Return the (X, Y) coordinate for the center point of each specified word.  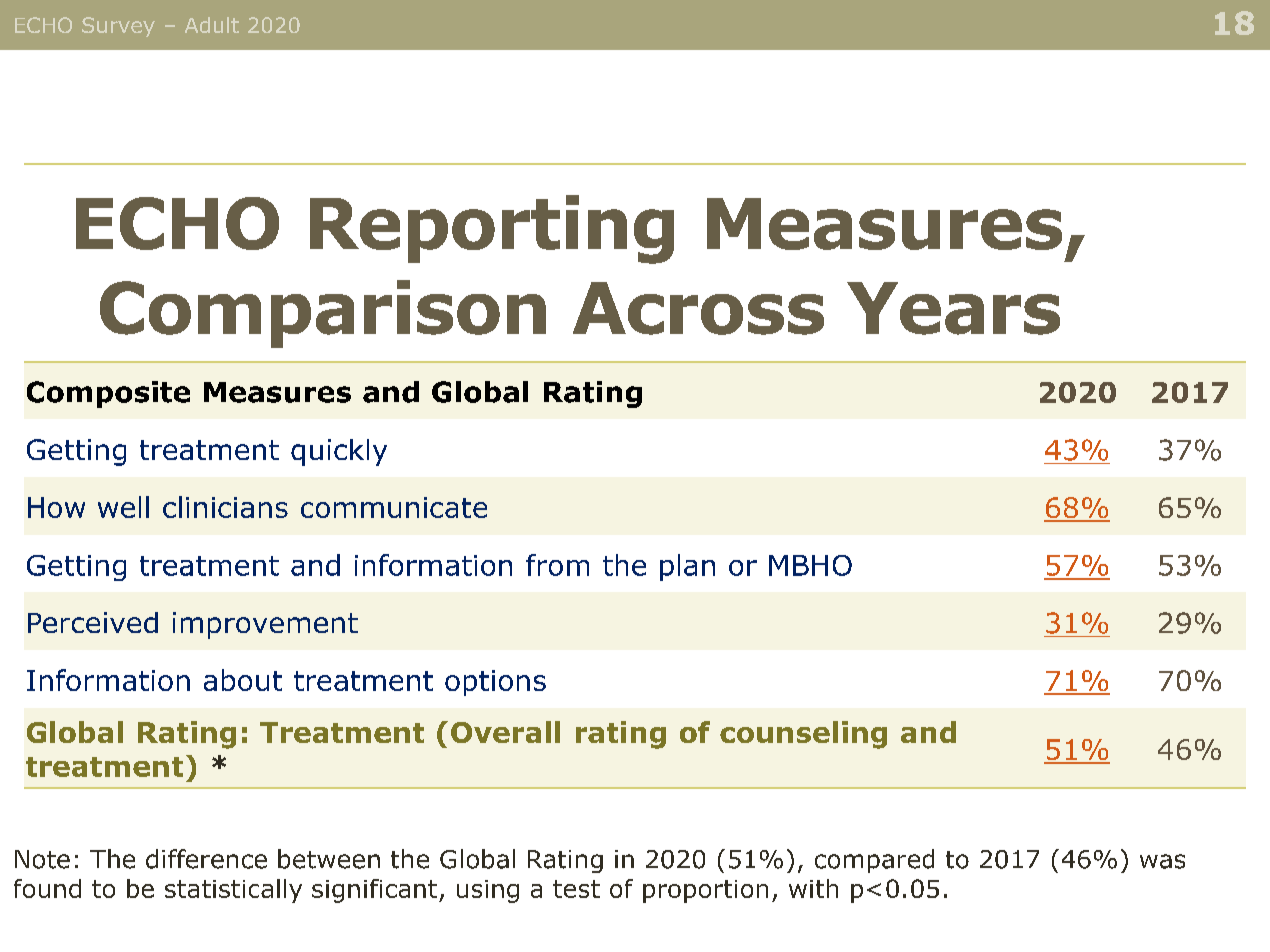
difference (206, 859)
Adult (212, 25)
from (557, 565)
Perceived (93, 622)
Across (698, 308)
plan (687, 567)
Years (953, 308)
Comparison (323, 314)
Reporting (492, 229)
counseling (803, 735)
